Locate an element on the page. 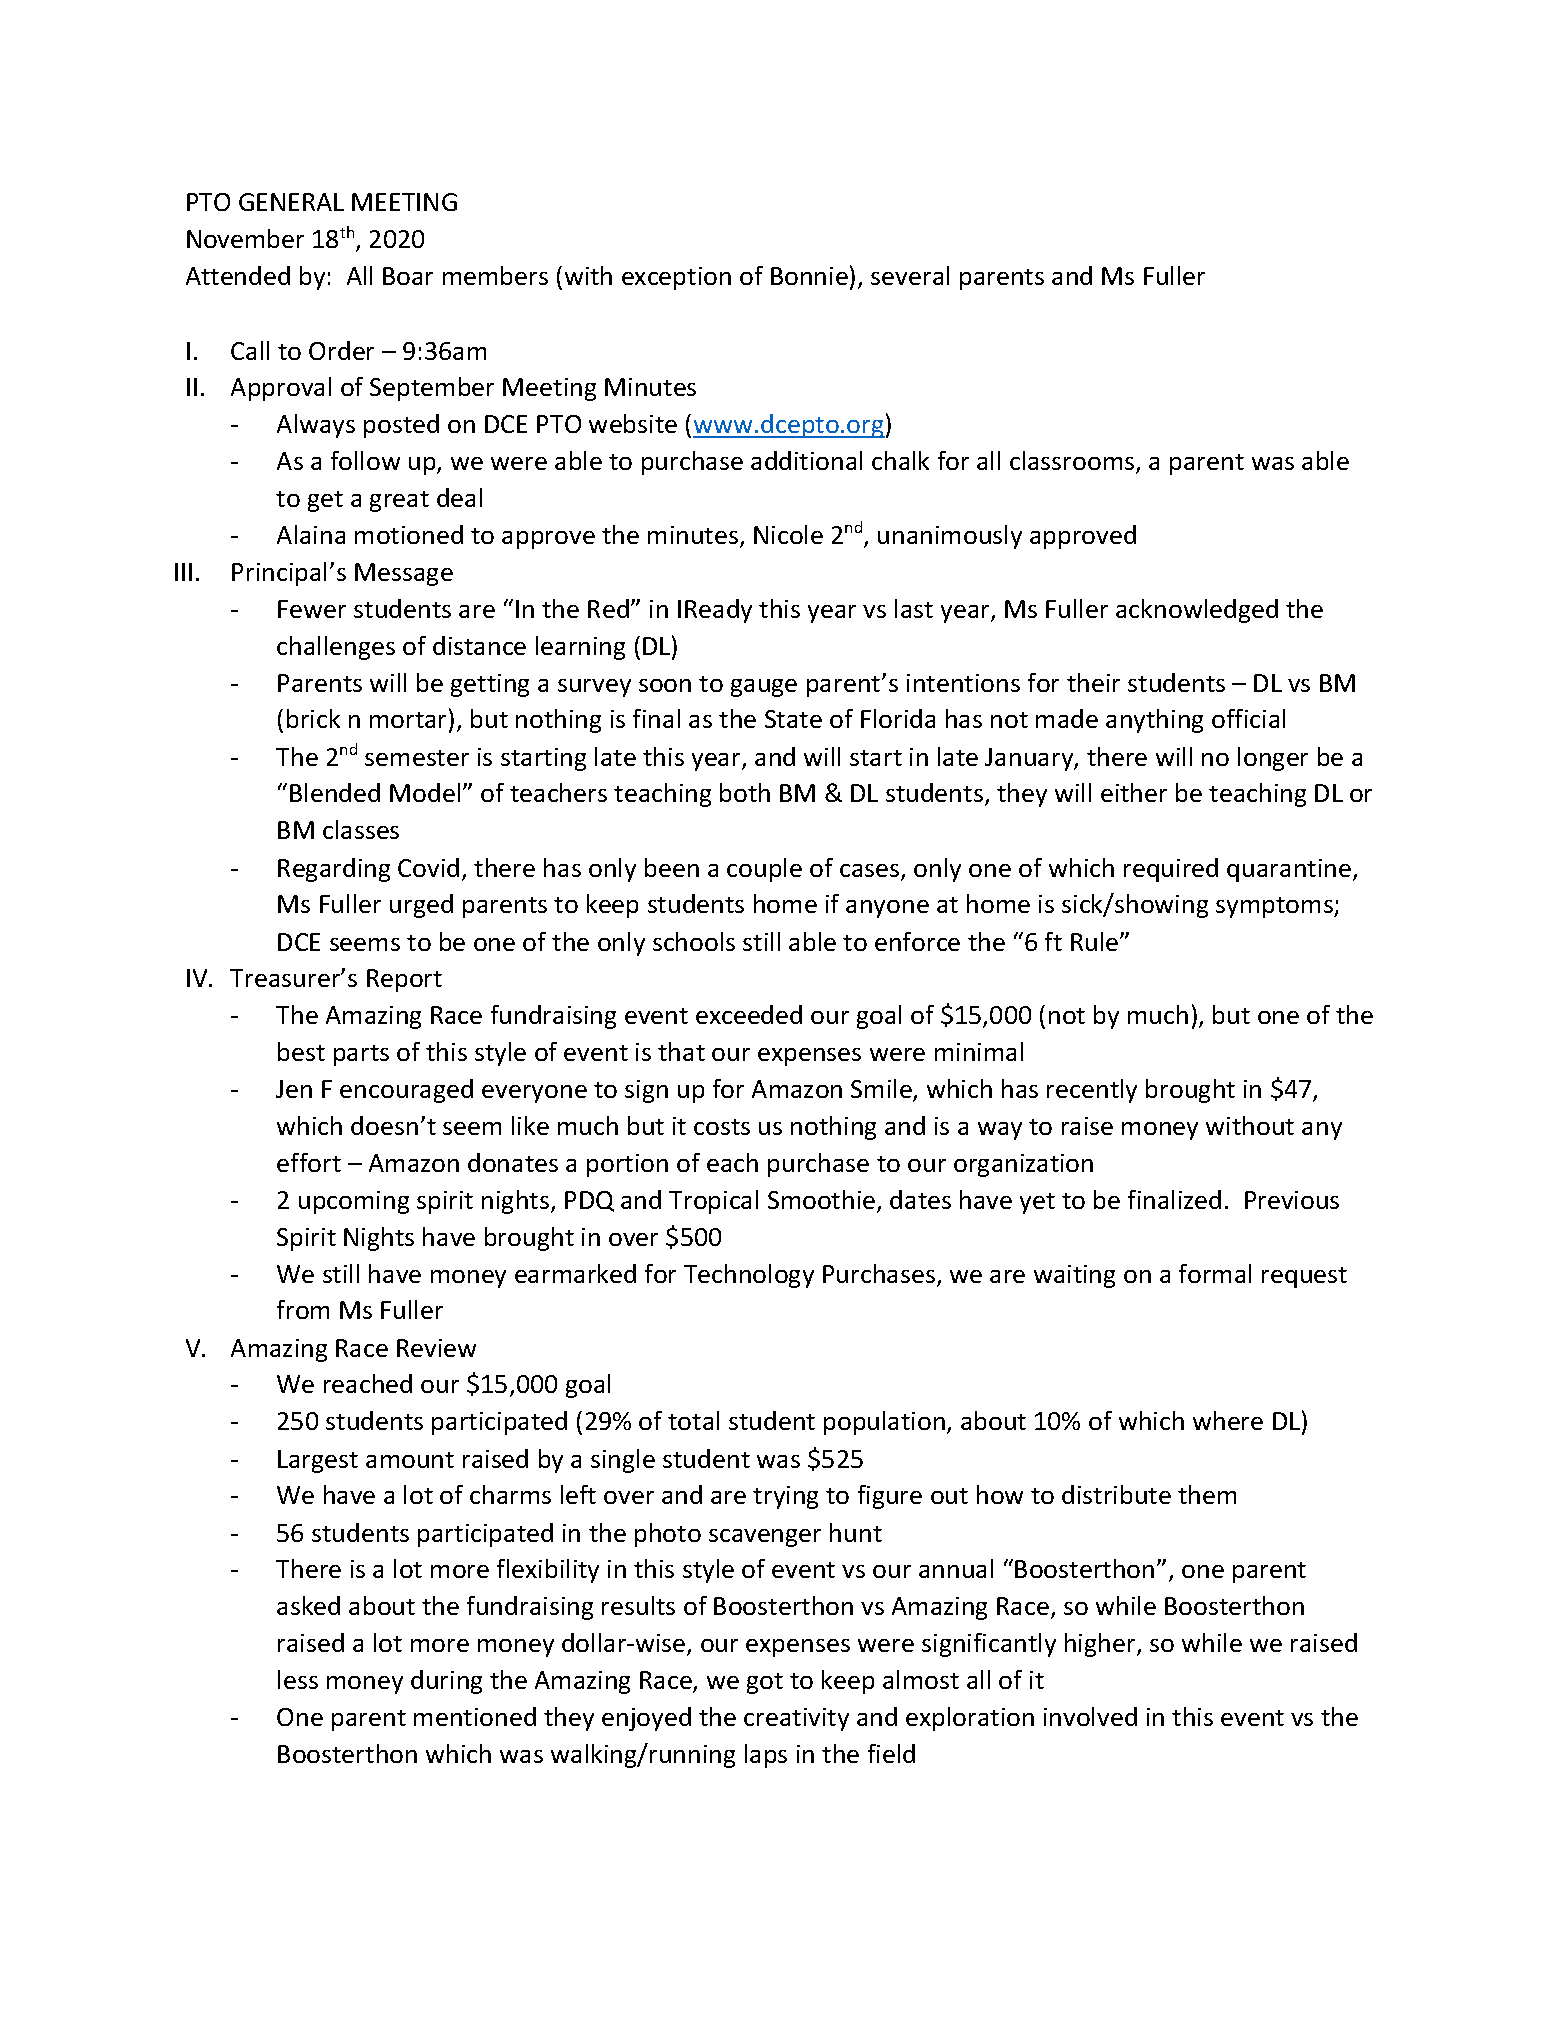 The width and height of the image is (1560, 2019). got is located at coordinates (765, 1683).
